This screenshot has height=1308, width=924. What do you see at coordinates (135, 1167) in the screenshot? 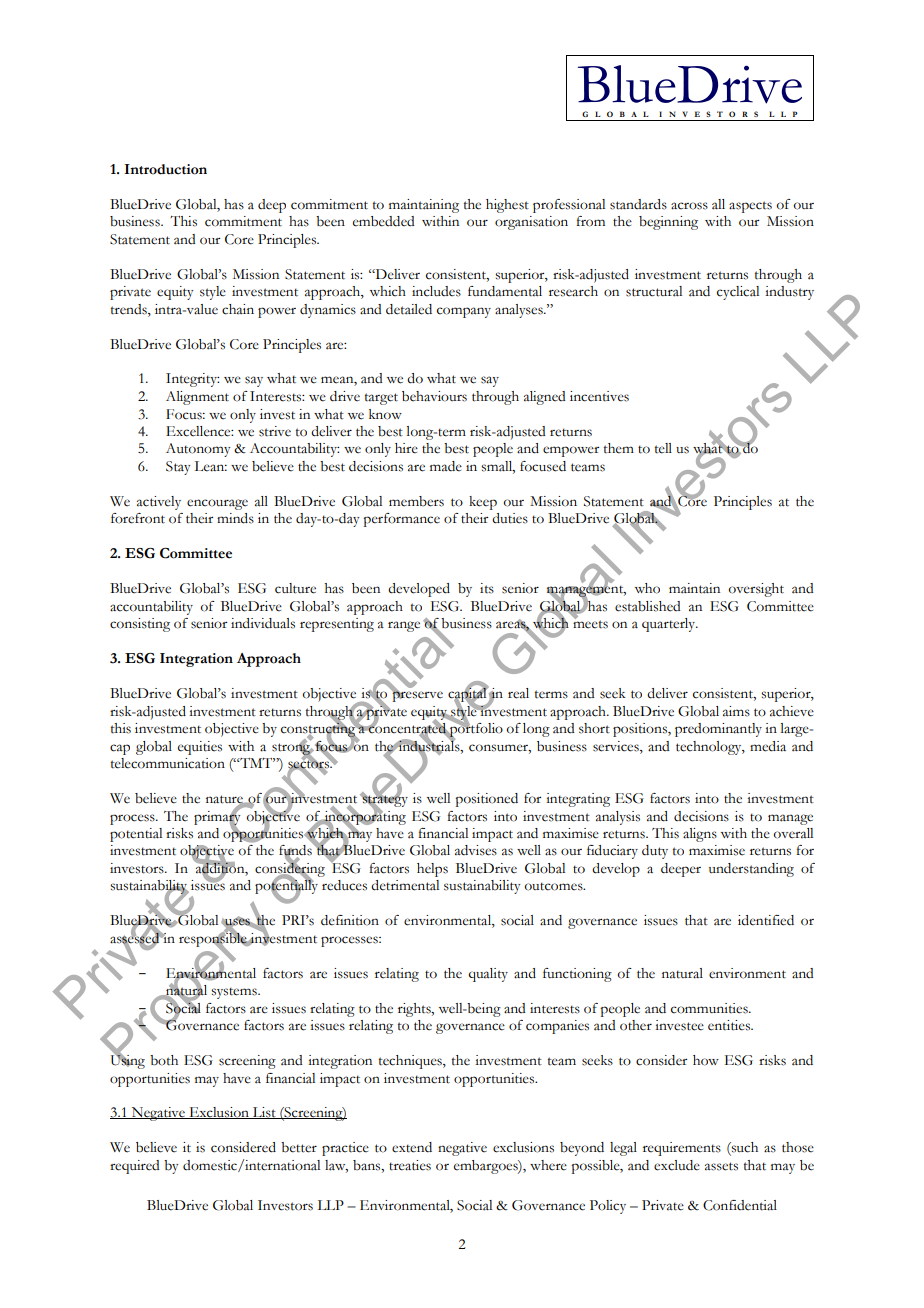
I see `required` at bounding box center [135, 1167].
